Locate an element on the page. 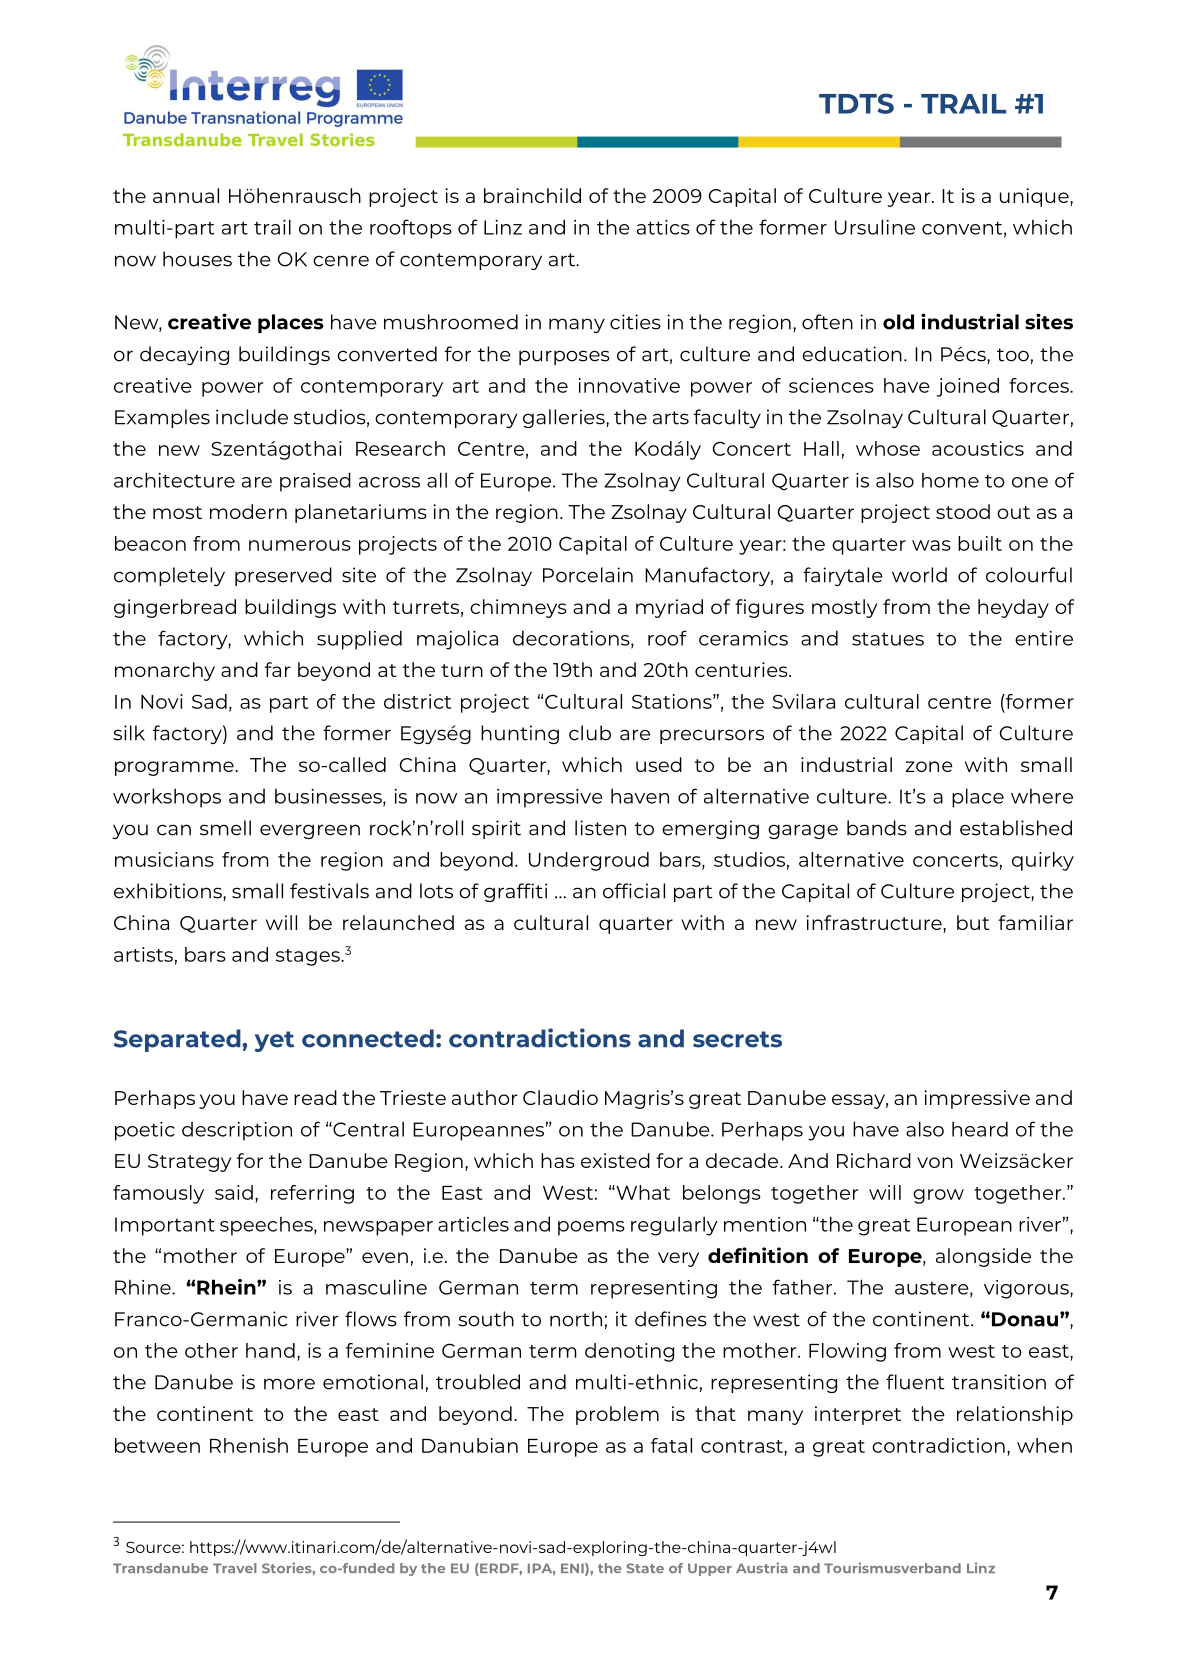 The width and height of the document is (1187, 1678). unique is located at coordinates (1035, 197).
